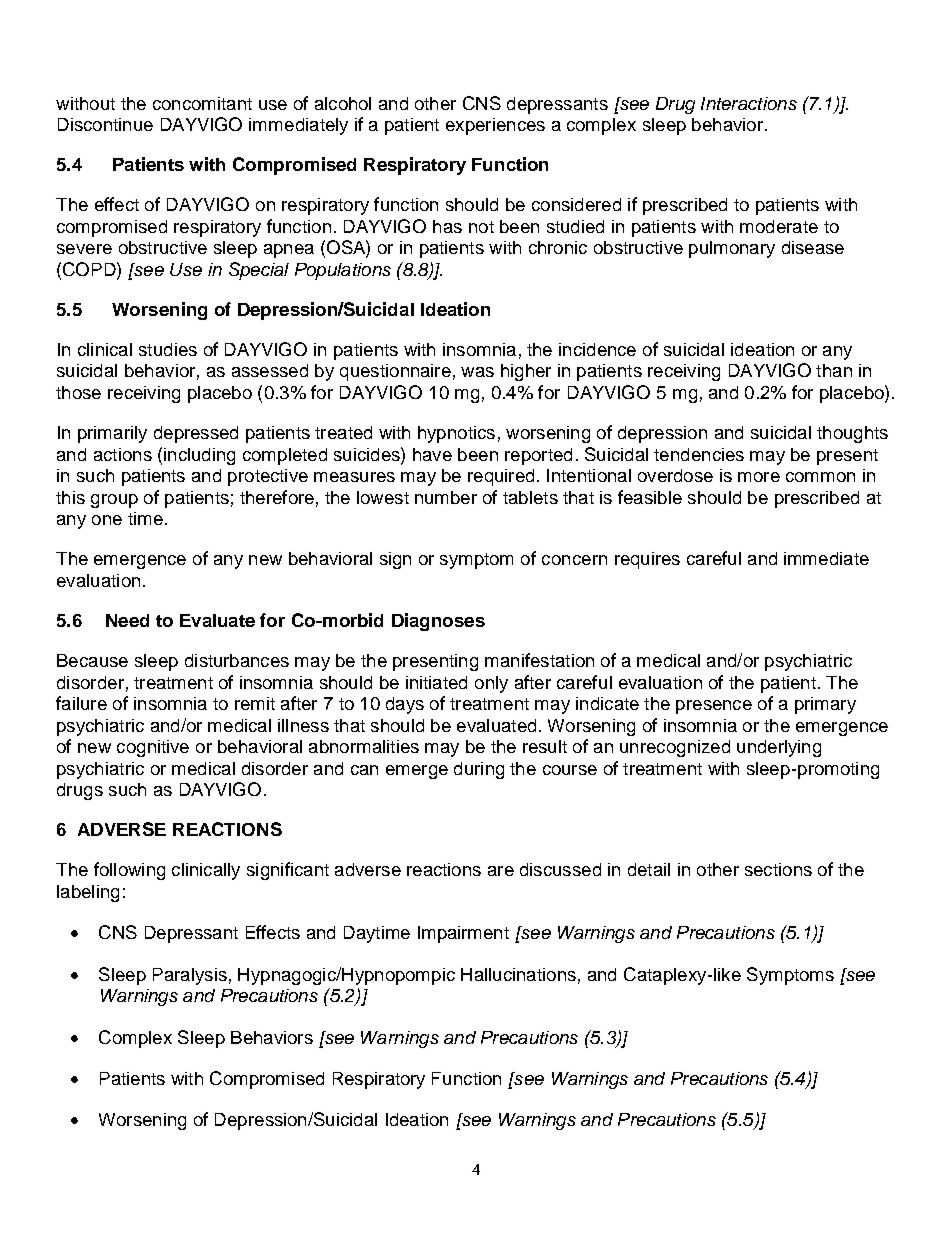 The image size is (952, 1233). What do you see at coordinates (495, 126) in the page?
I see `experiences` at bounding box center [495, 126].
